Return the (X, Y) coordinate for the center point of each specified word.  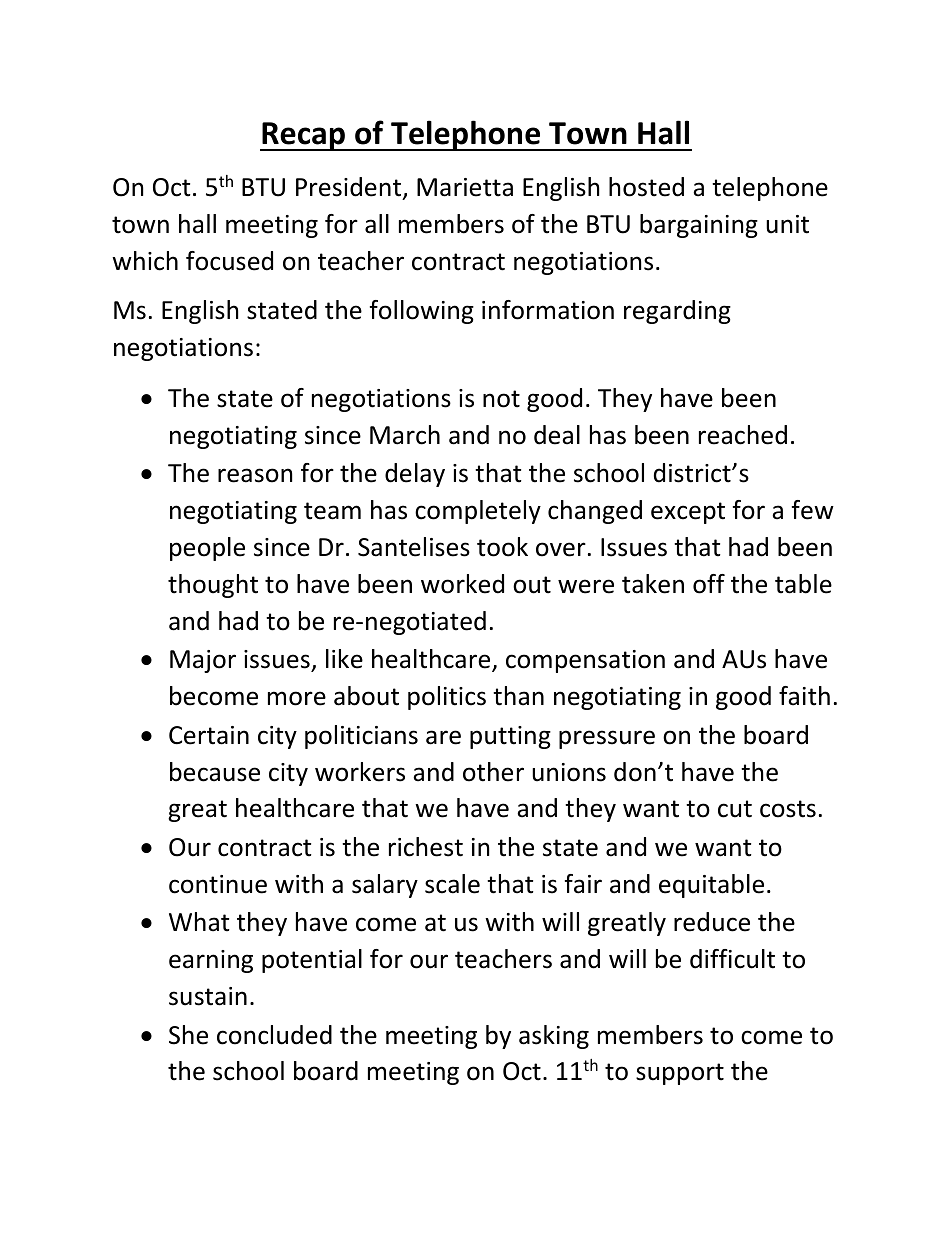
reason (255, 475)
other (493, 772)
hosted (646, 187)
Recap (304, 136)
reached (743, 435)
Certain (209, 735)
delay (415, 475)
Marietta (465, 187)
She (188, 1035)
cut (735, 809)
